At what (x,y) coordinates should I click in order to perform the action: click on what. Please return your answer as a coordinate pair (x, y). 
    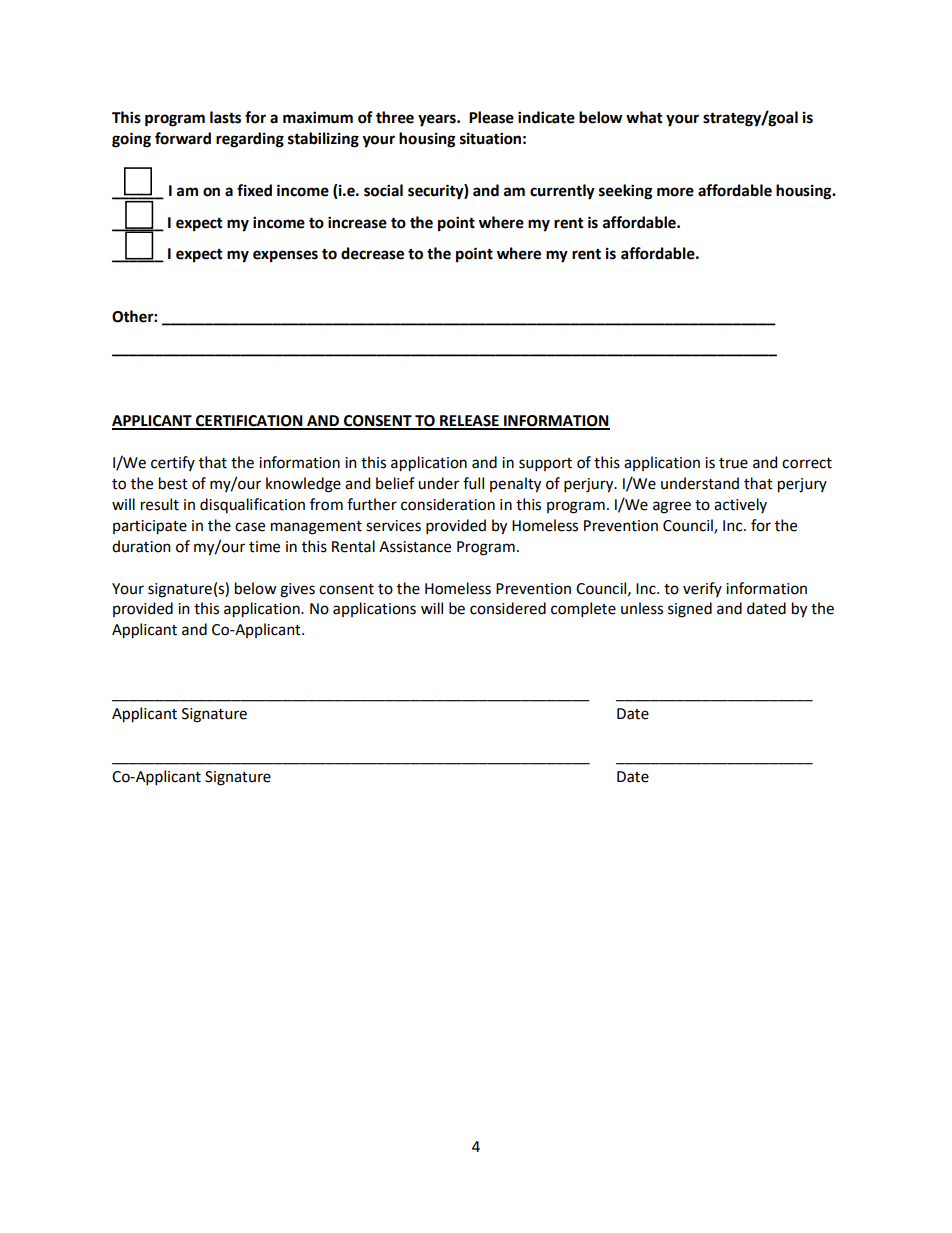
    Looking at the image, I should click on (644, 117).
